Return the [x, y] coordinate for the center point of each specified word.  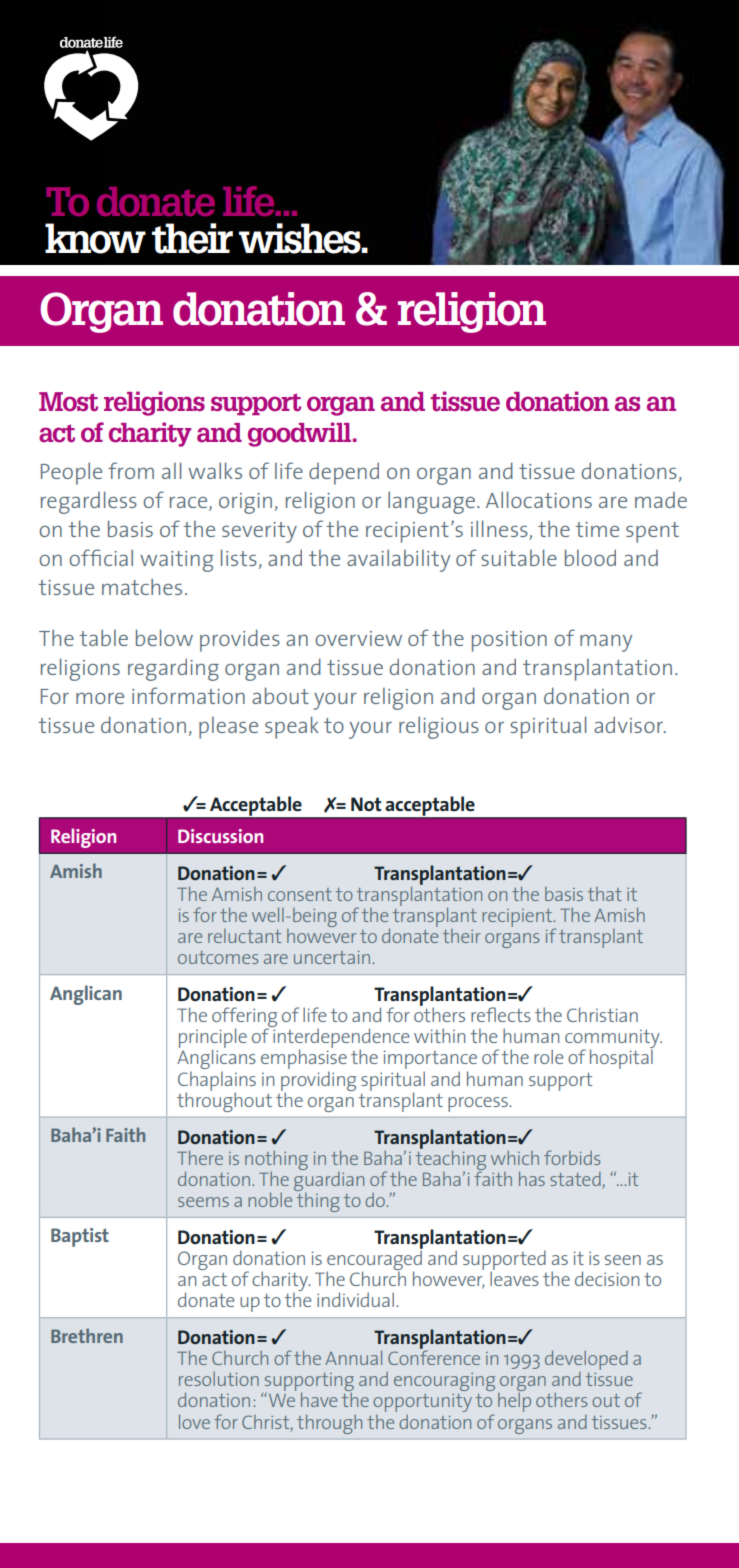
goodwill [301, 434]
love [194, 1422]
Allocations [539, 499]
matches [142, 587]
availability [398, 561]
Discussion [220, 836]
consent [300, 894]
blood [590, 557]
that [605, 894]
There [200, 1158]
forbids [572, 1157]
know [95, 238]
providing [318, 1082]
